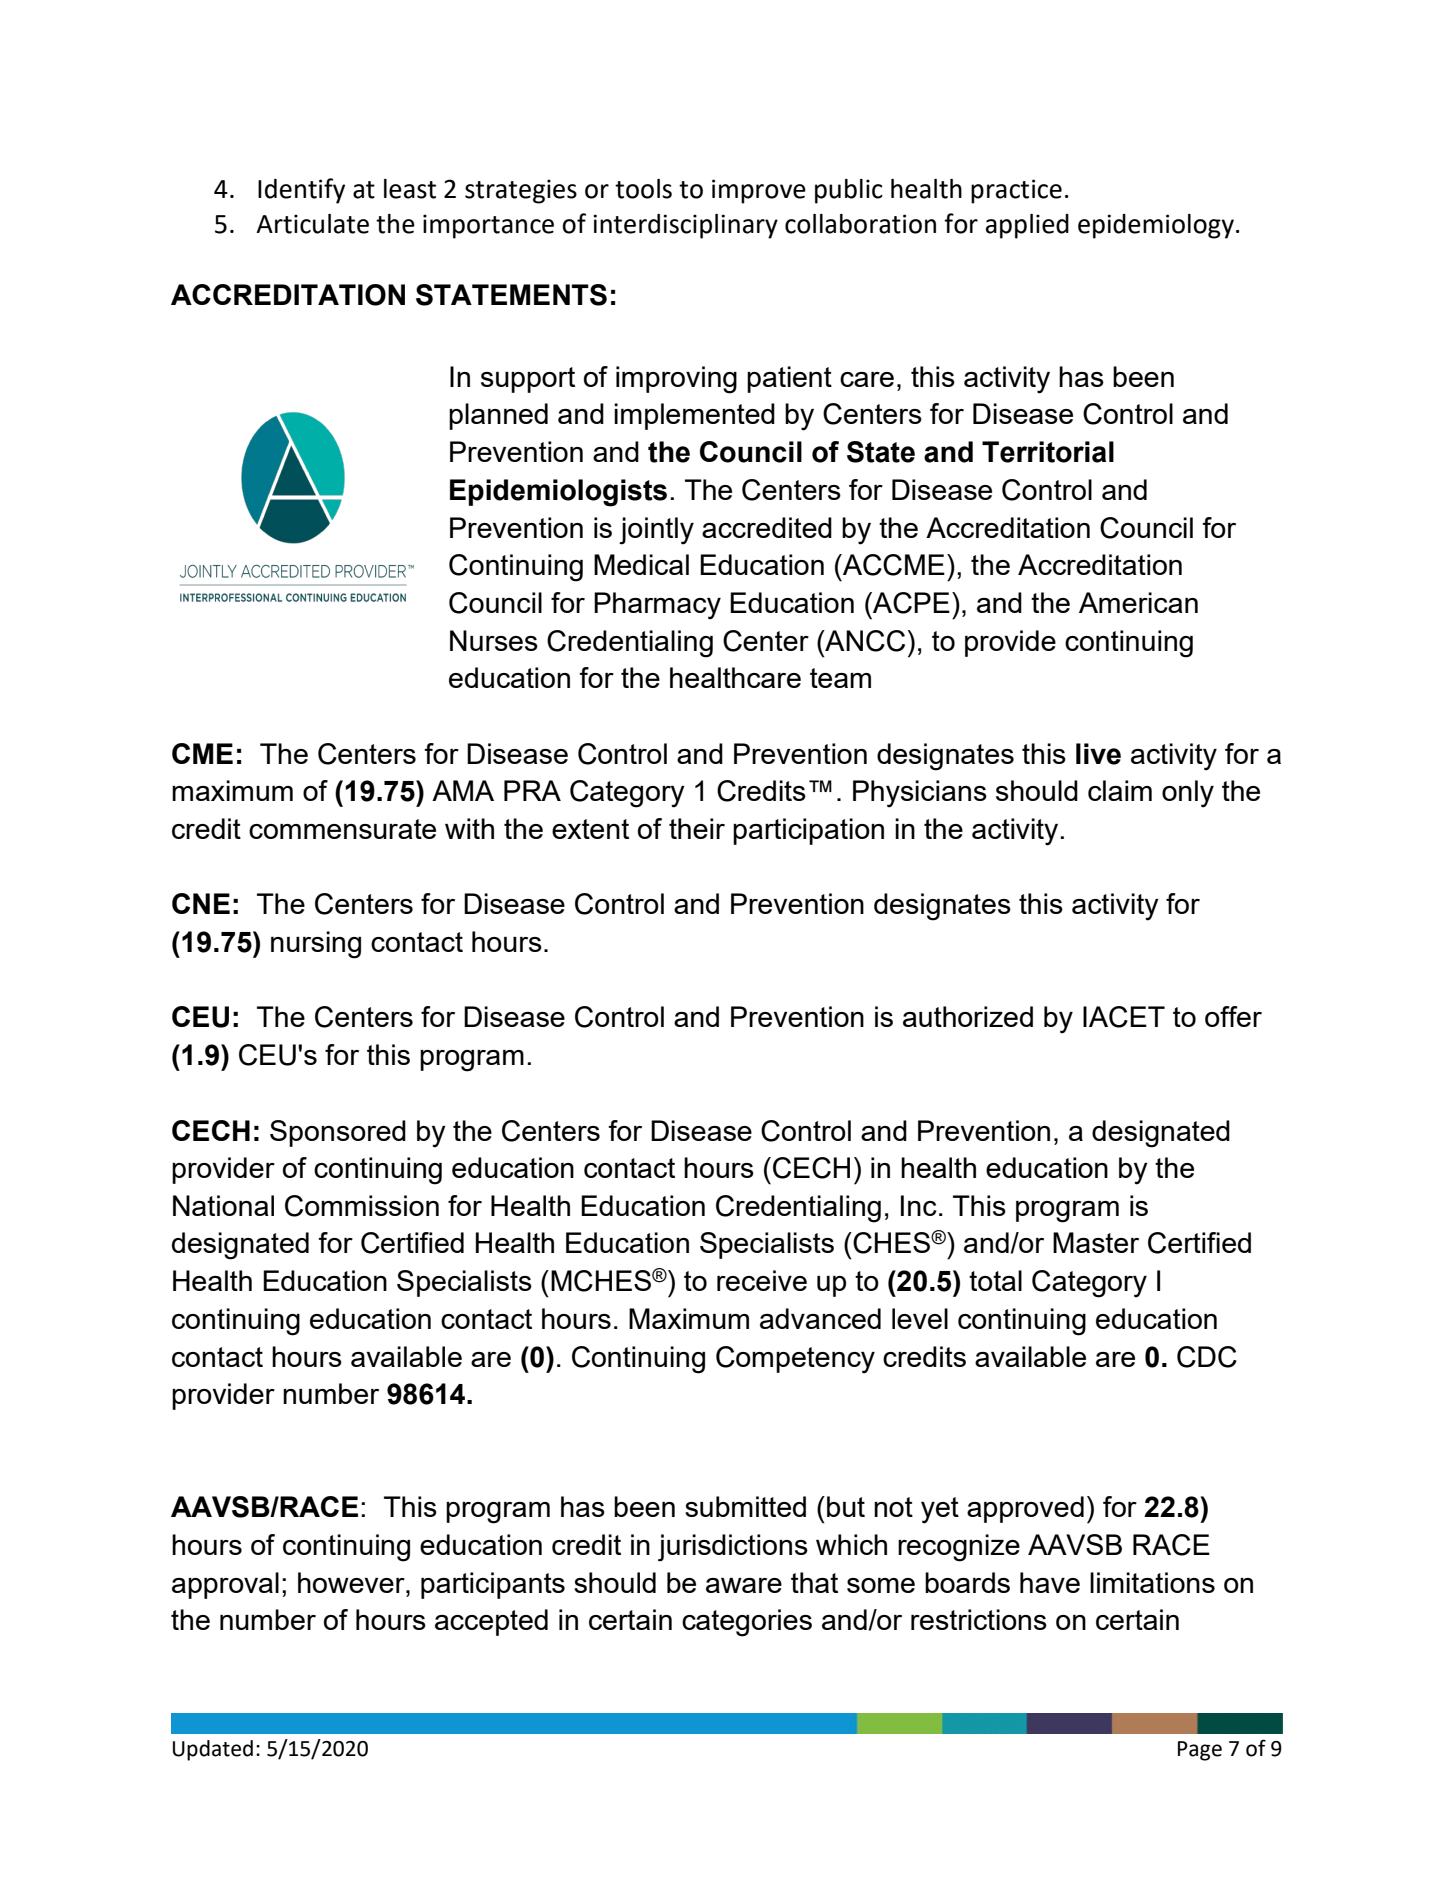 The width and height of the document is (1454, 1881). Describe the element at coordinates (656, 531) in the document. I see `jointly` at that location.
